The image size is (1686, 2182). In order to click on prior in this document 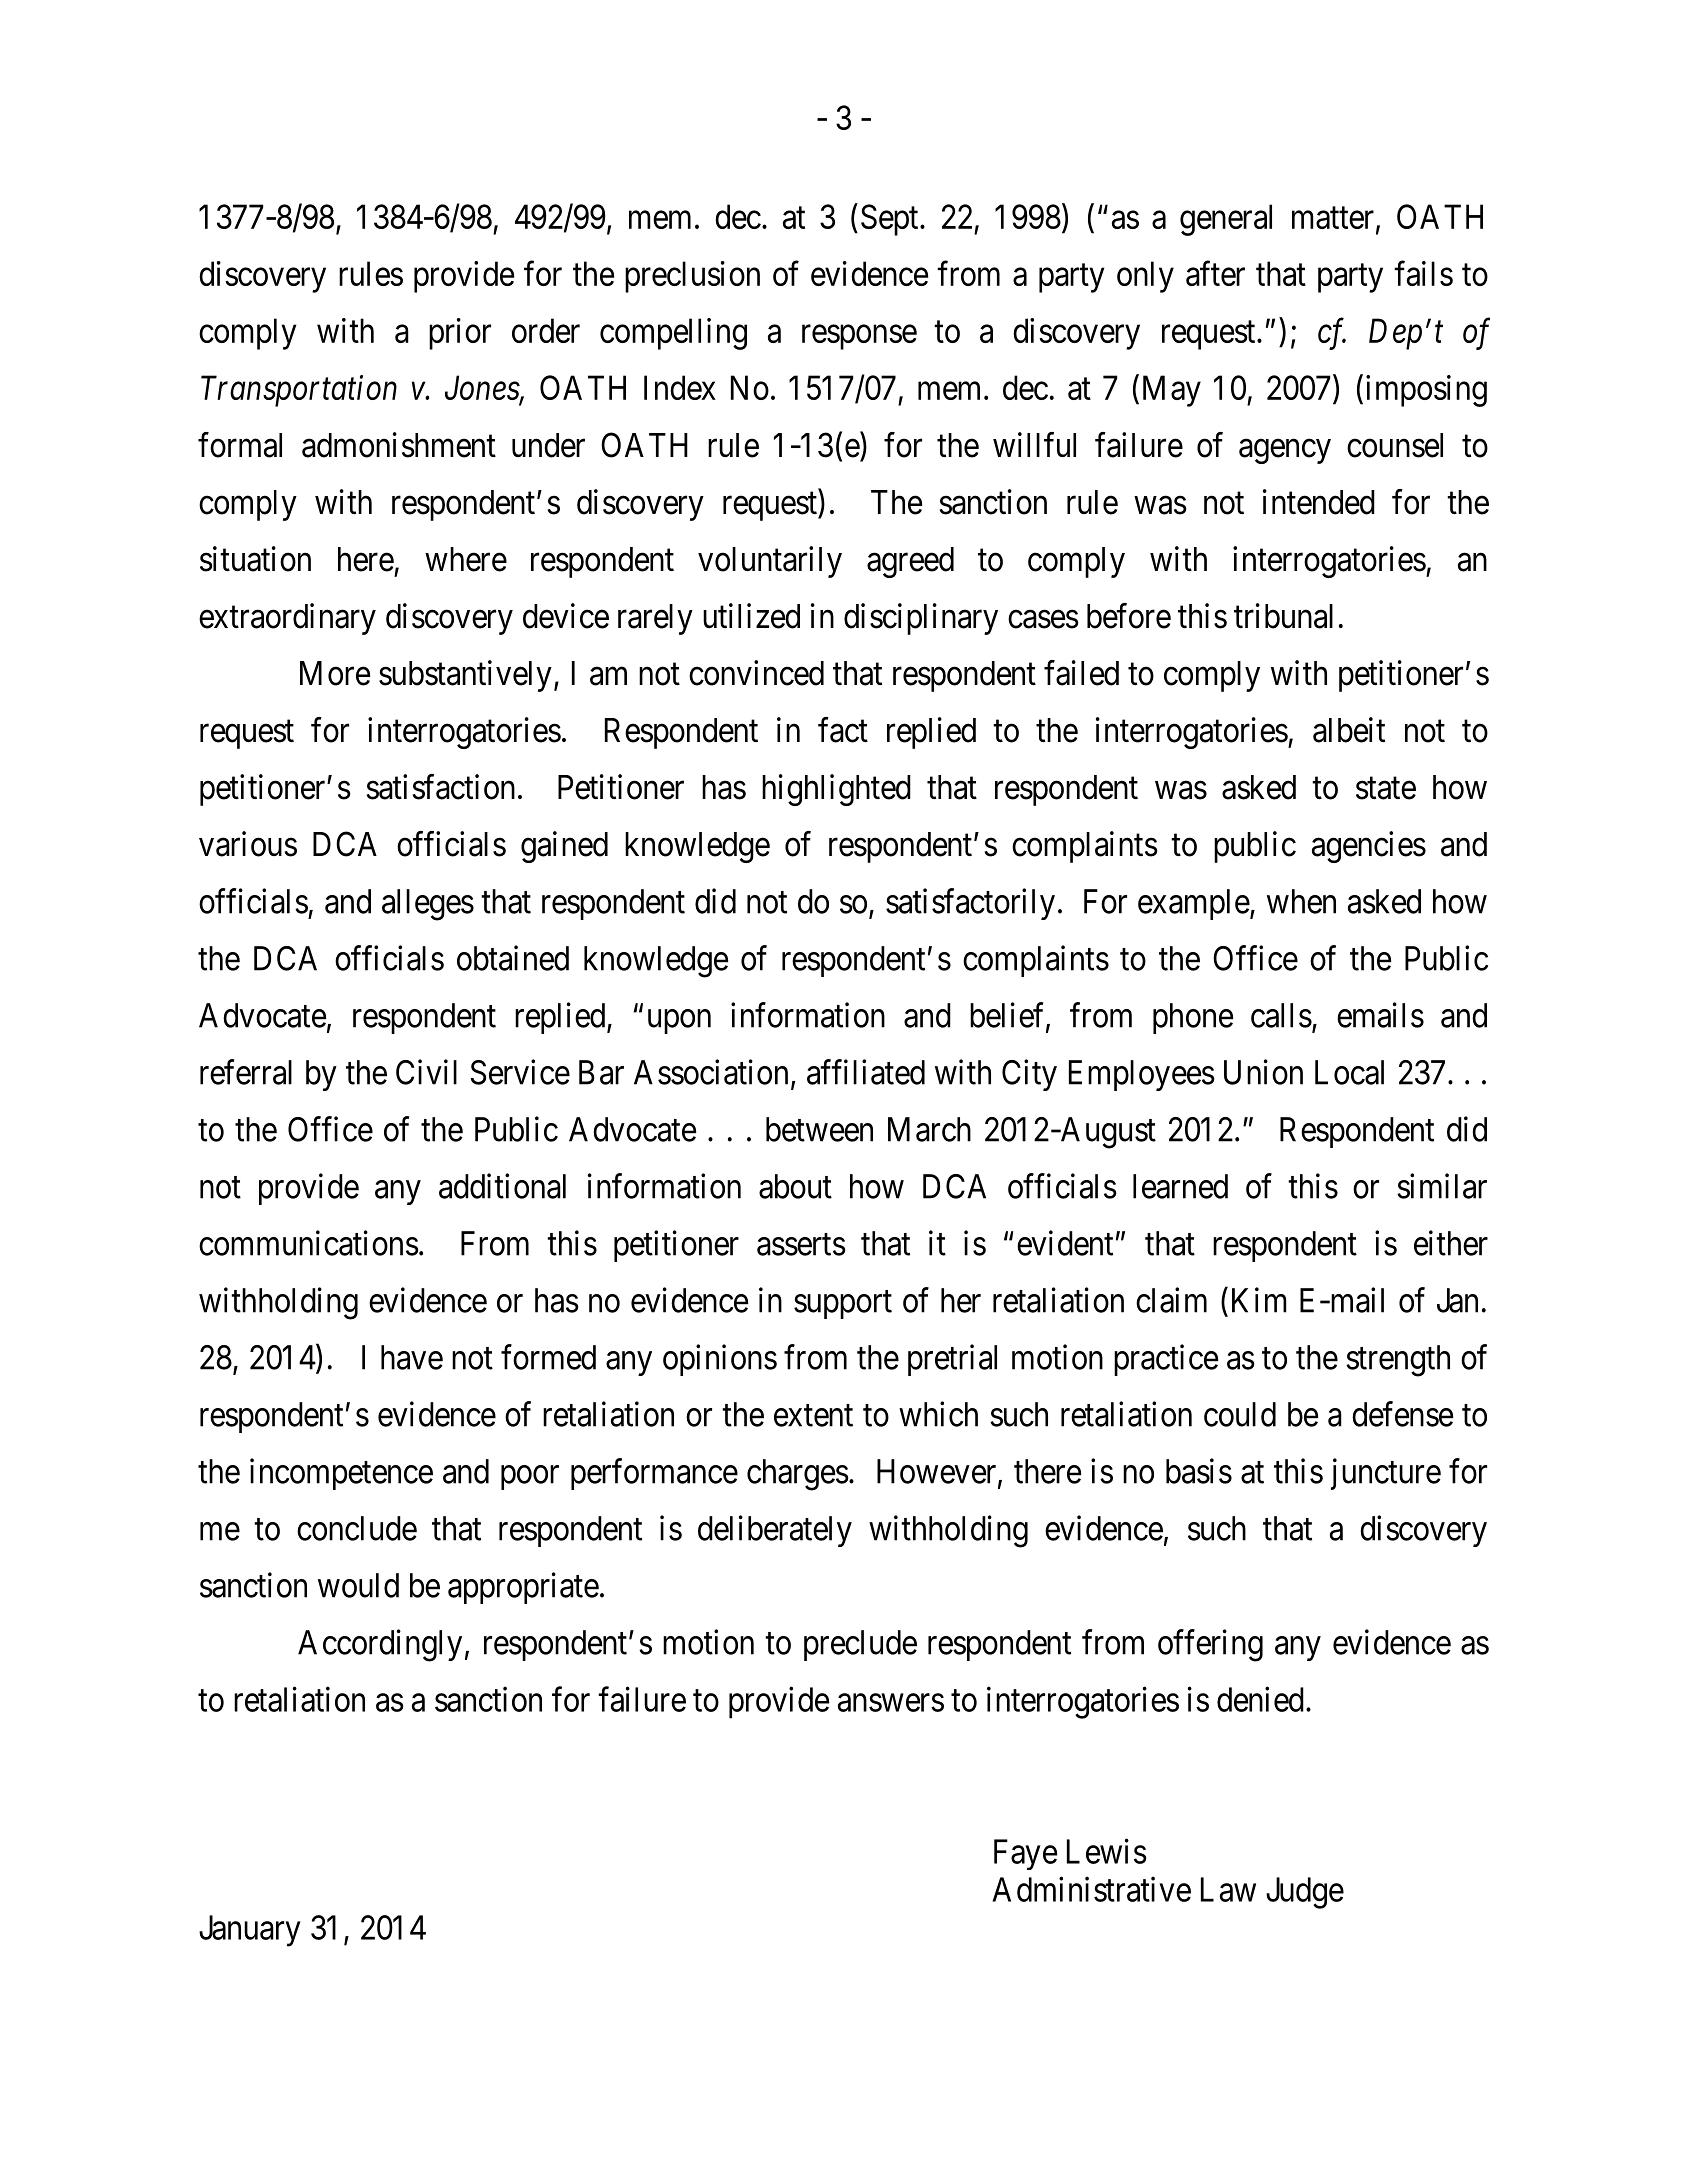, I will do `click(460, 334)`.
